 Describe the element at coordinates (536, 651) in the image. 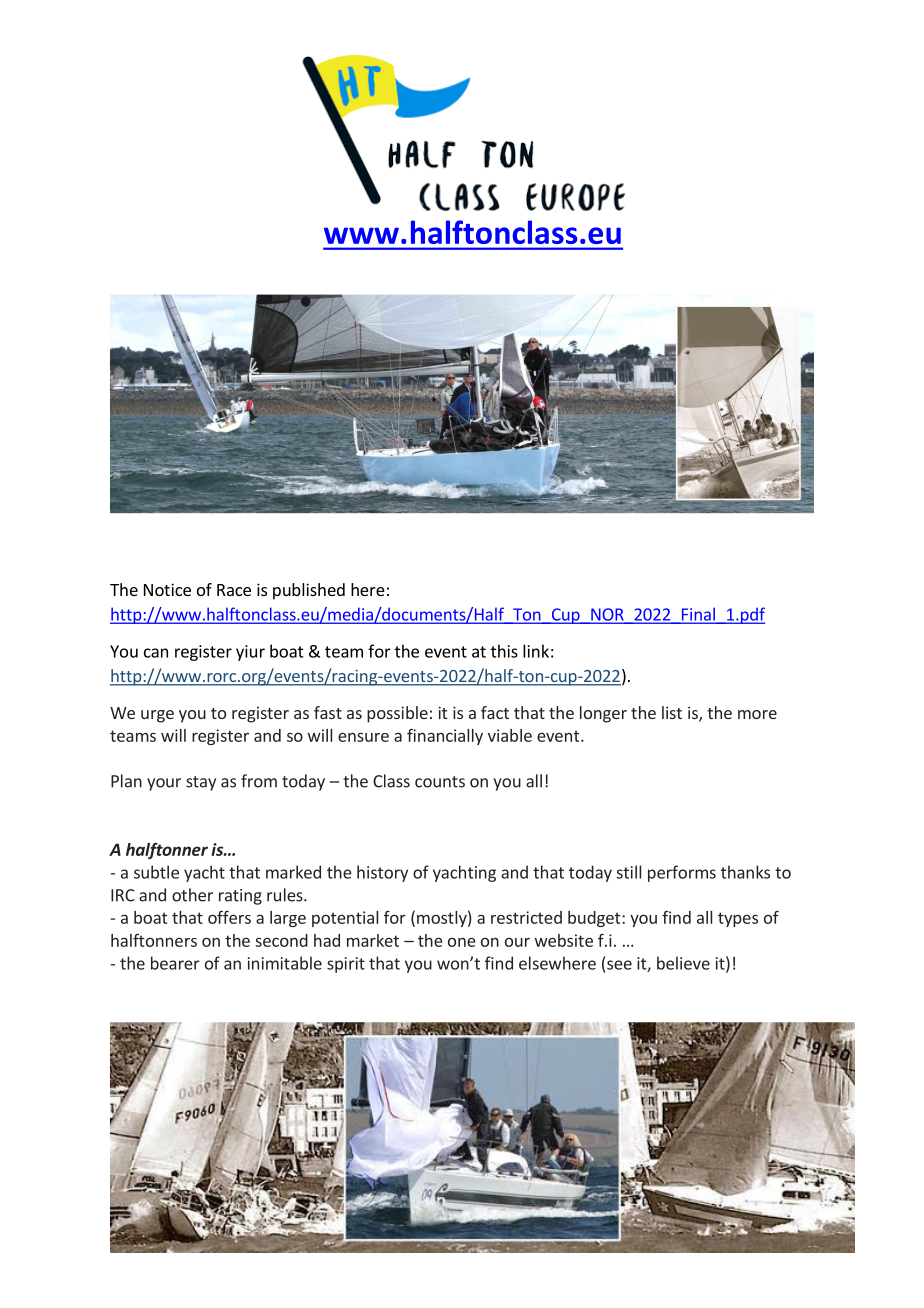

I see `link` at that location.
